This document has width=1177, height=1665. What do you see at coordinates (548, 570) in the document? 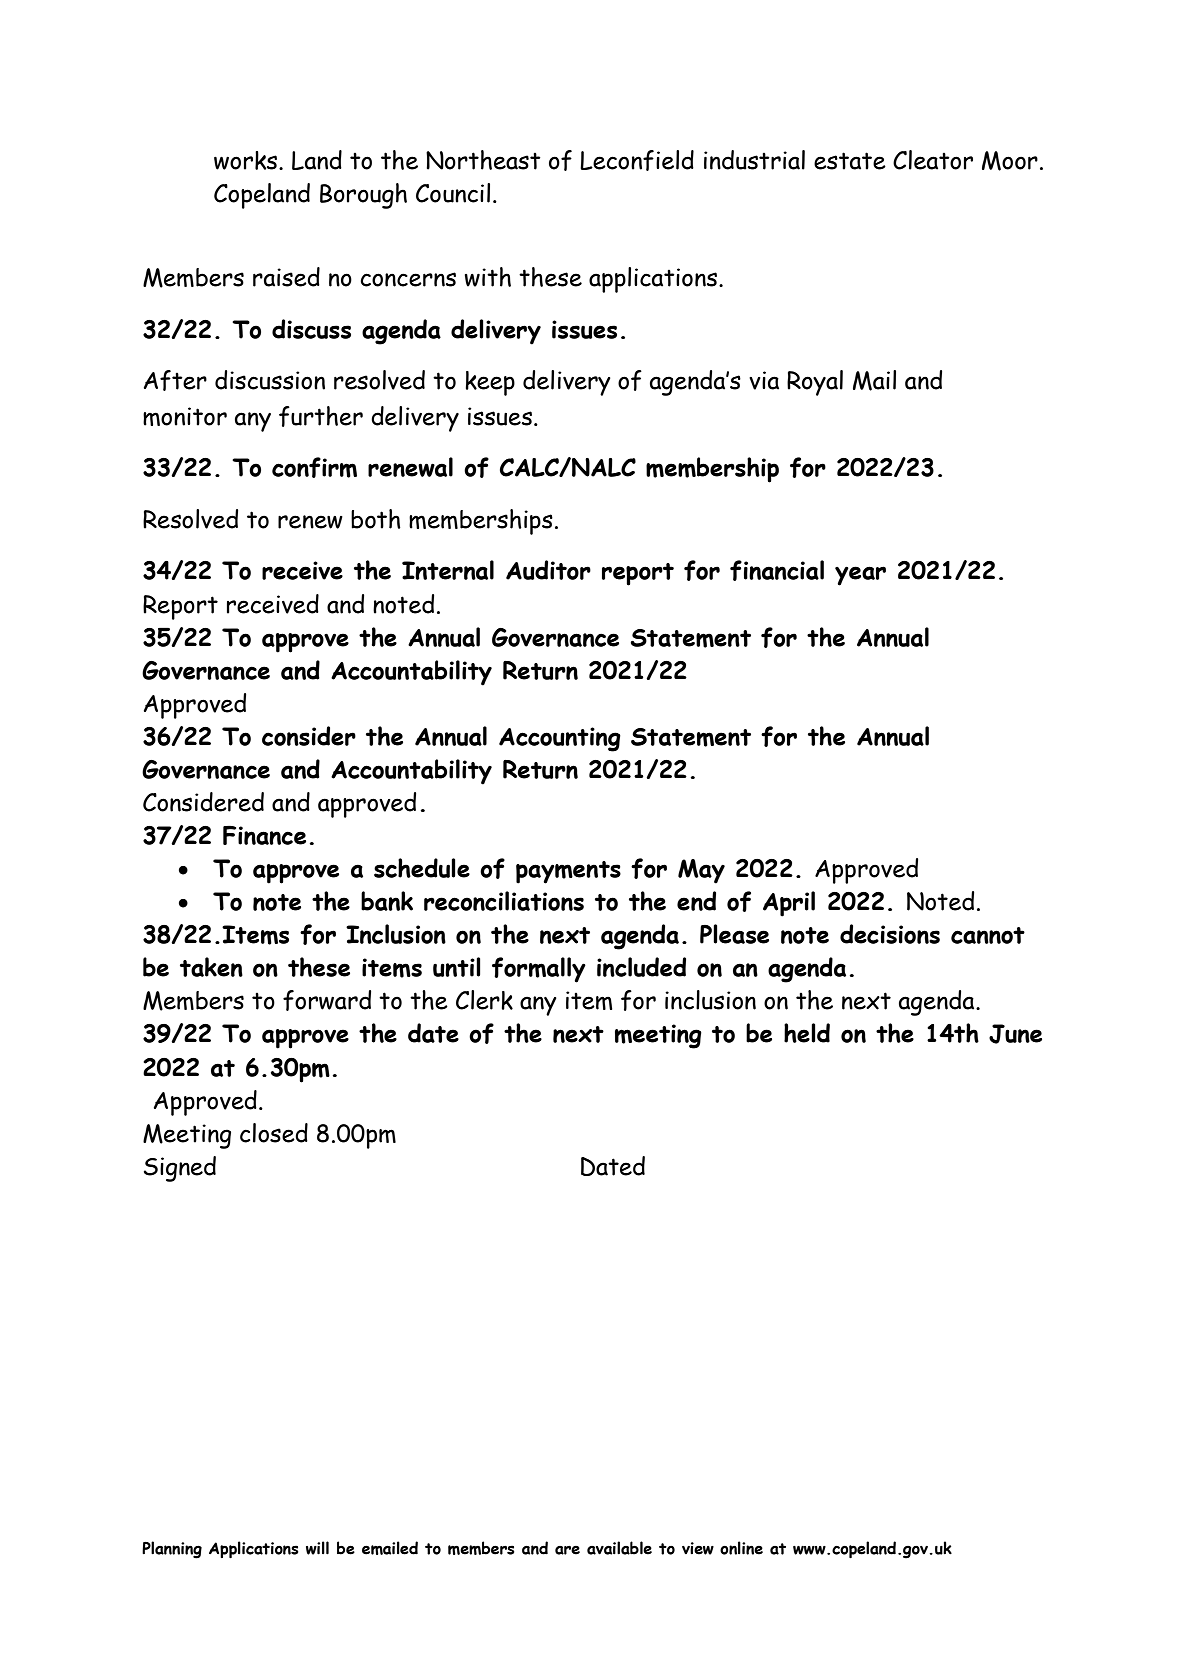
I see `Auditor` at bounding box center [548, 570].
